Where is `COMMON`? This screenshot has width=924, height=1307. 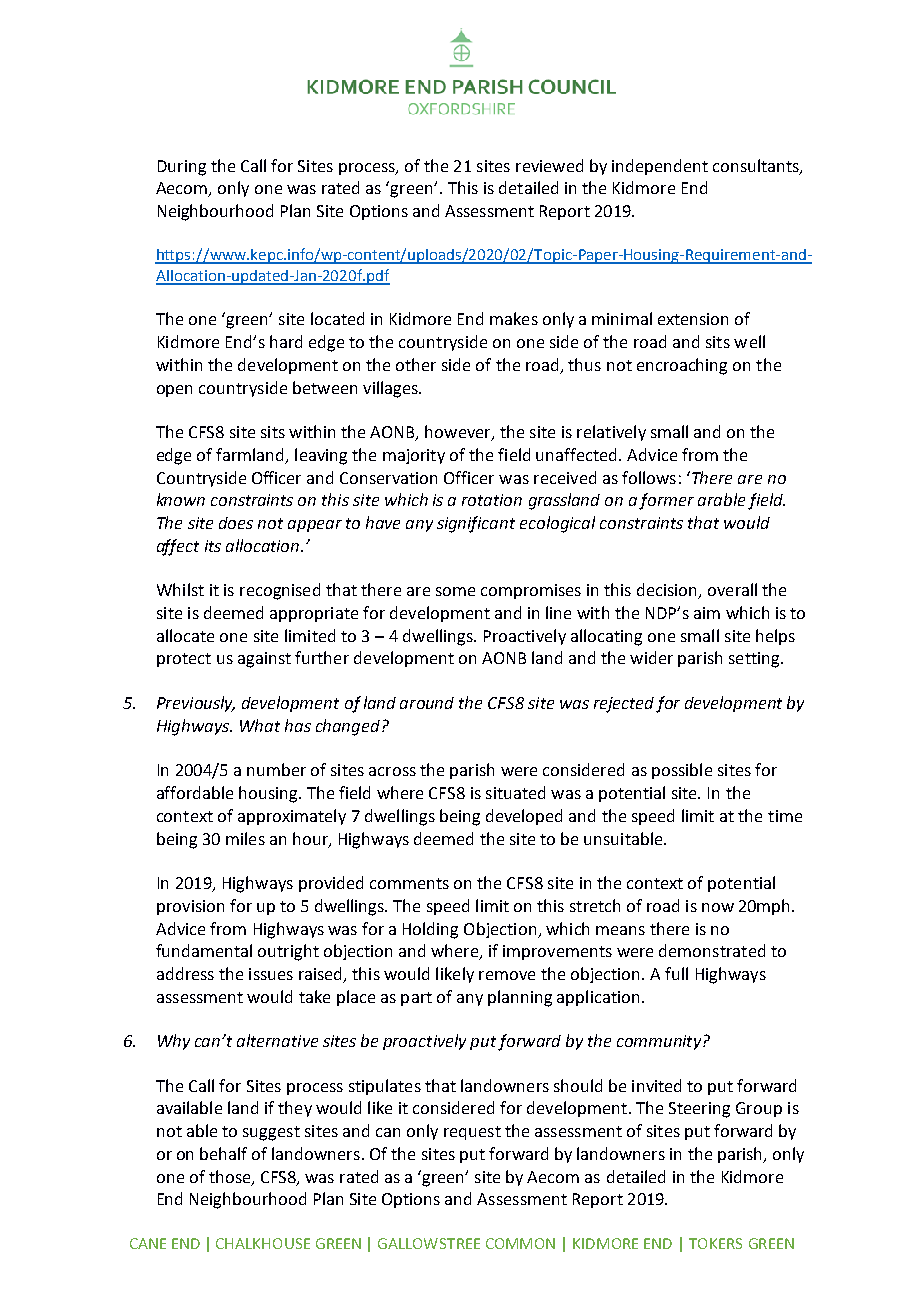 COMMON is located at coordinates (520, 1243).
